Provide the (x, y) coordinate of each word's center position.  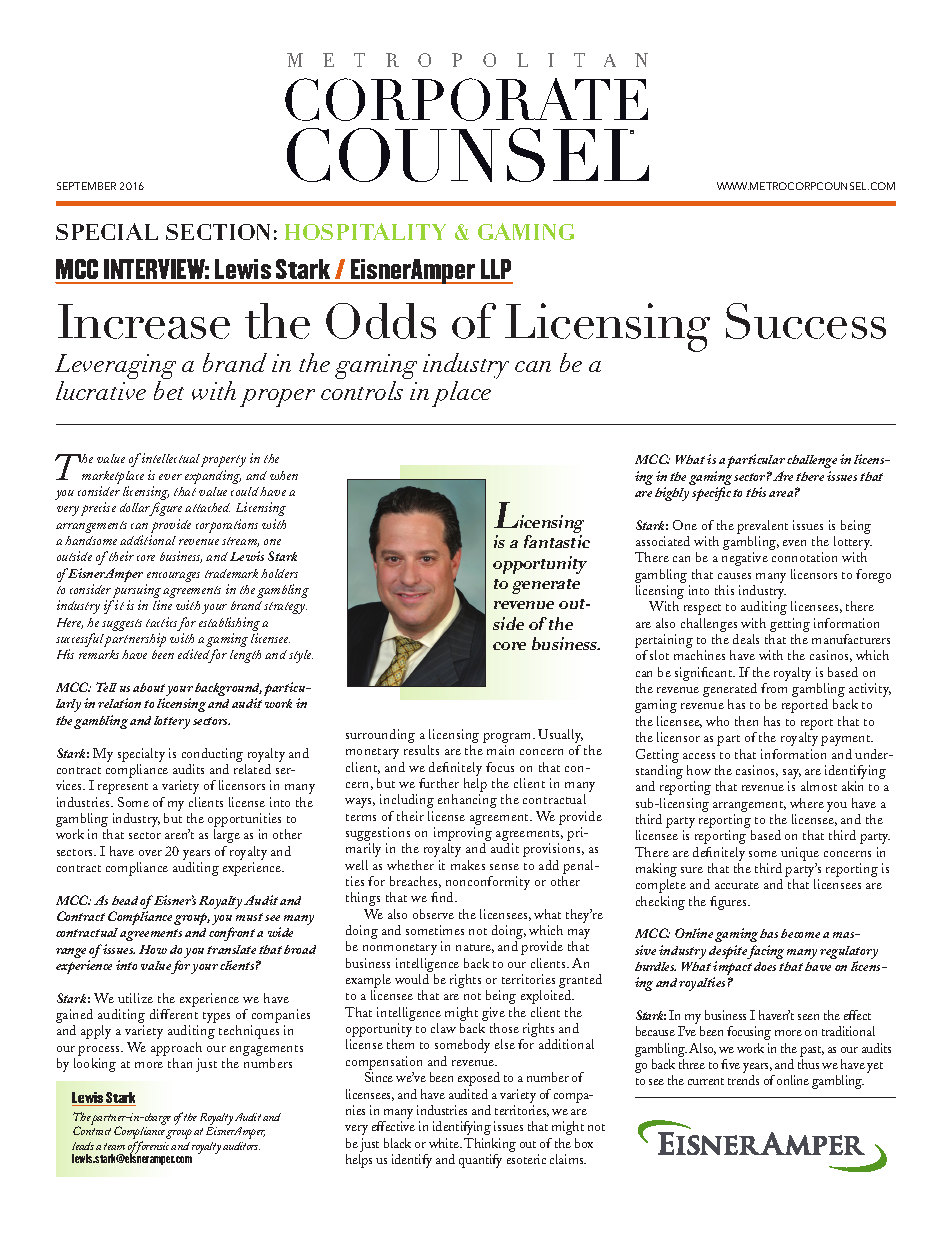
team (114, 1146)
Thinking (490, 1145)
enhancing (467, 801)
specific (711, 494)
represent (123, 788)
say (792, 775)
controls (362, 390)
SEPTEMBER (86, 186)
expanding (213, 477)
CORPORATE (466, 99)
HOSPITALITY (365, 231)
